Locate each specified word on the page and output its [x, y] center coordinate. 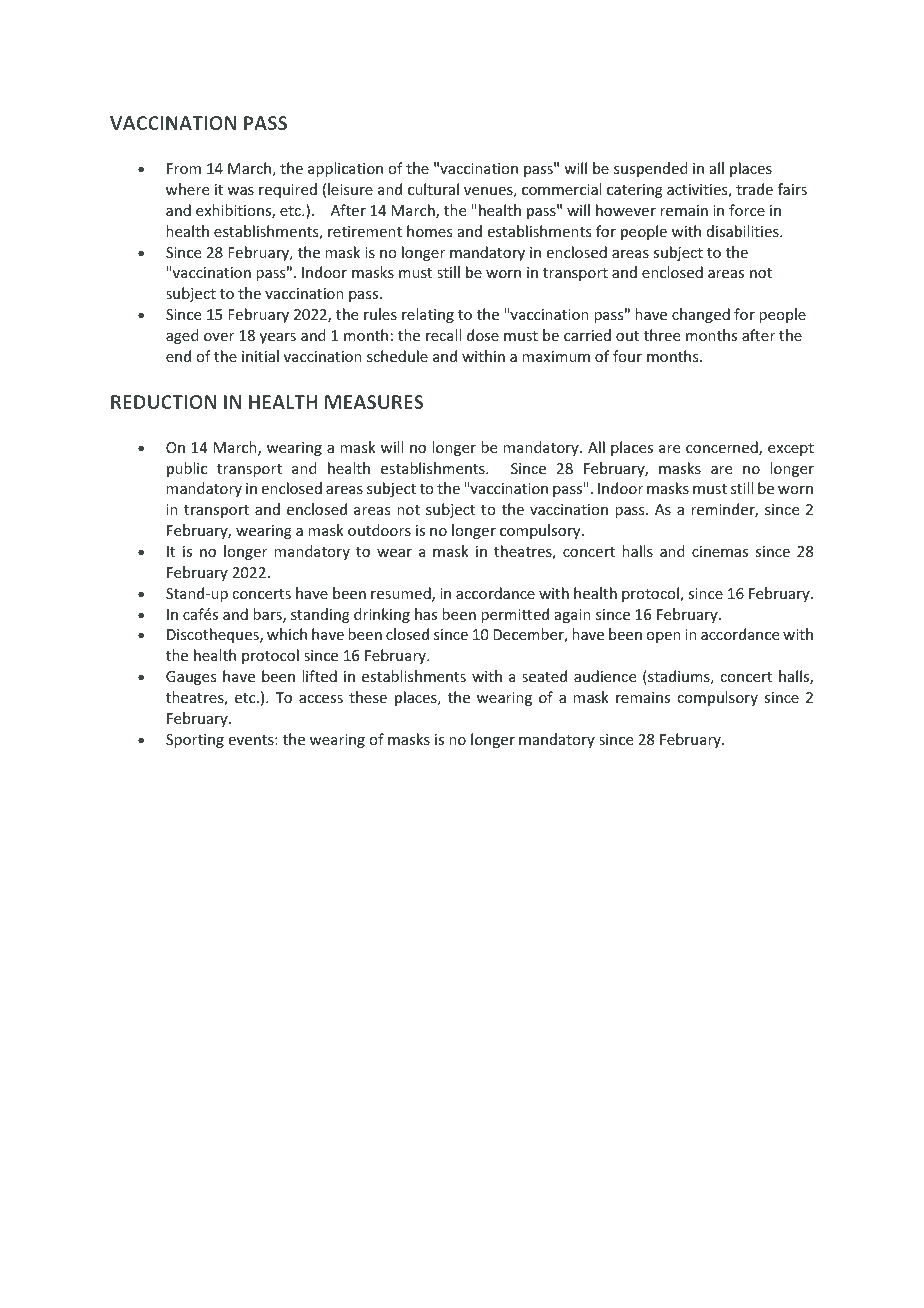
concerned [723, 448]
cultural [433, 189]
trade [754, 189]
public [187, 469]
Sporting [195, 741]
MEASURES [374, 402]
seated [544, 676]
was [240, 191]
